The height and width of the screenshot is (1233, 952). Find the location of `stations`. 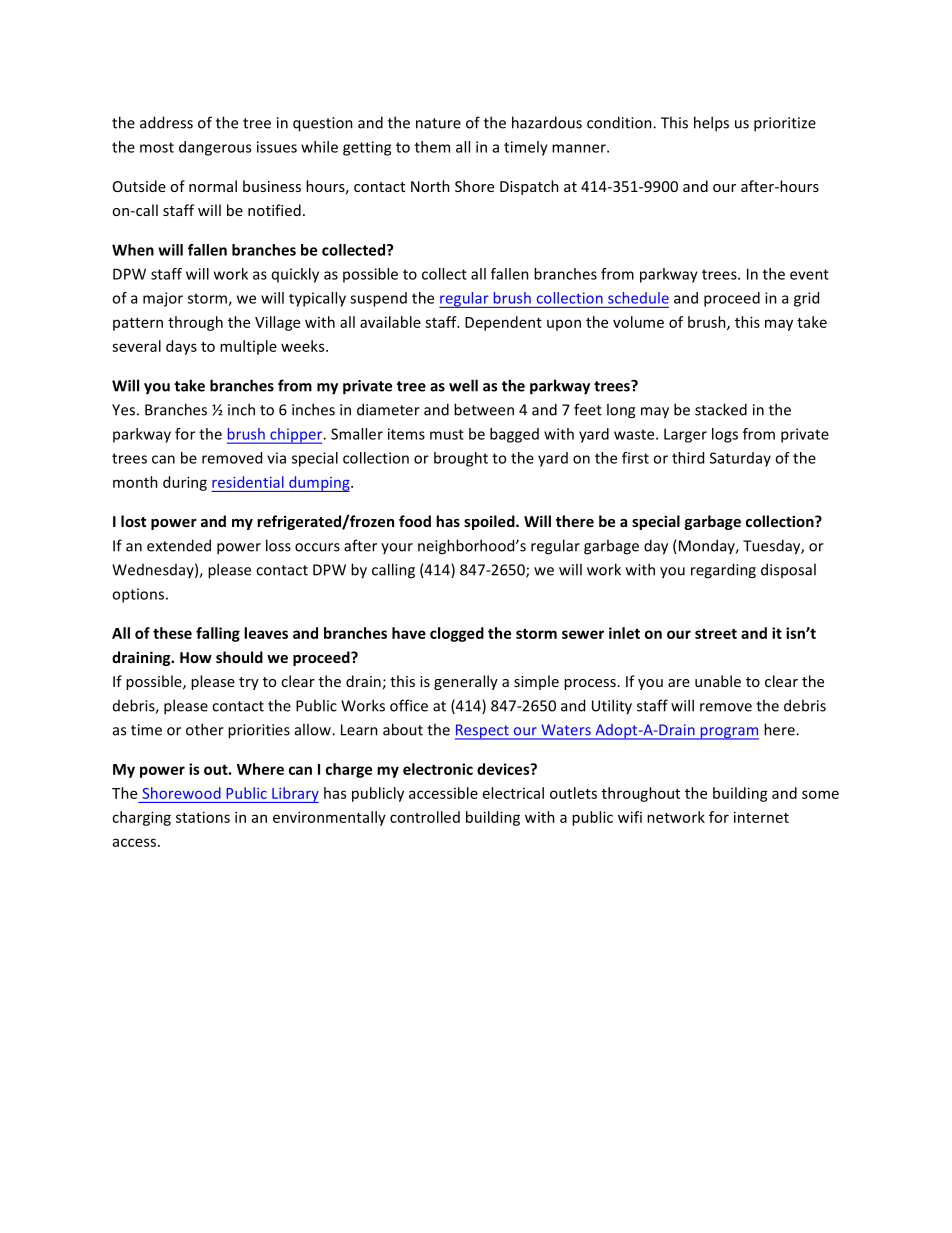

stations is located at coordinates (203, 817).
